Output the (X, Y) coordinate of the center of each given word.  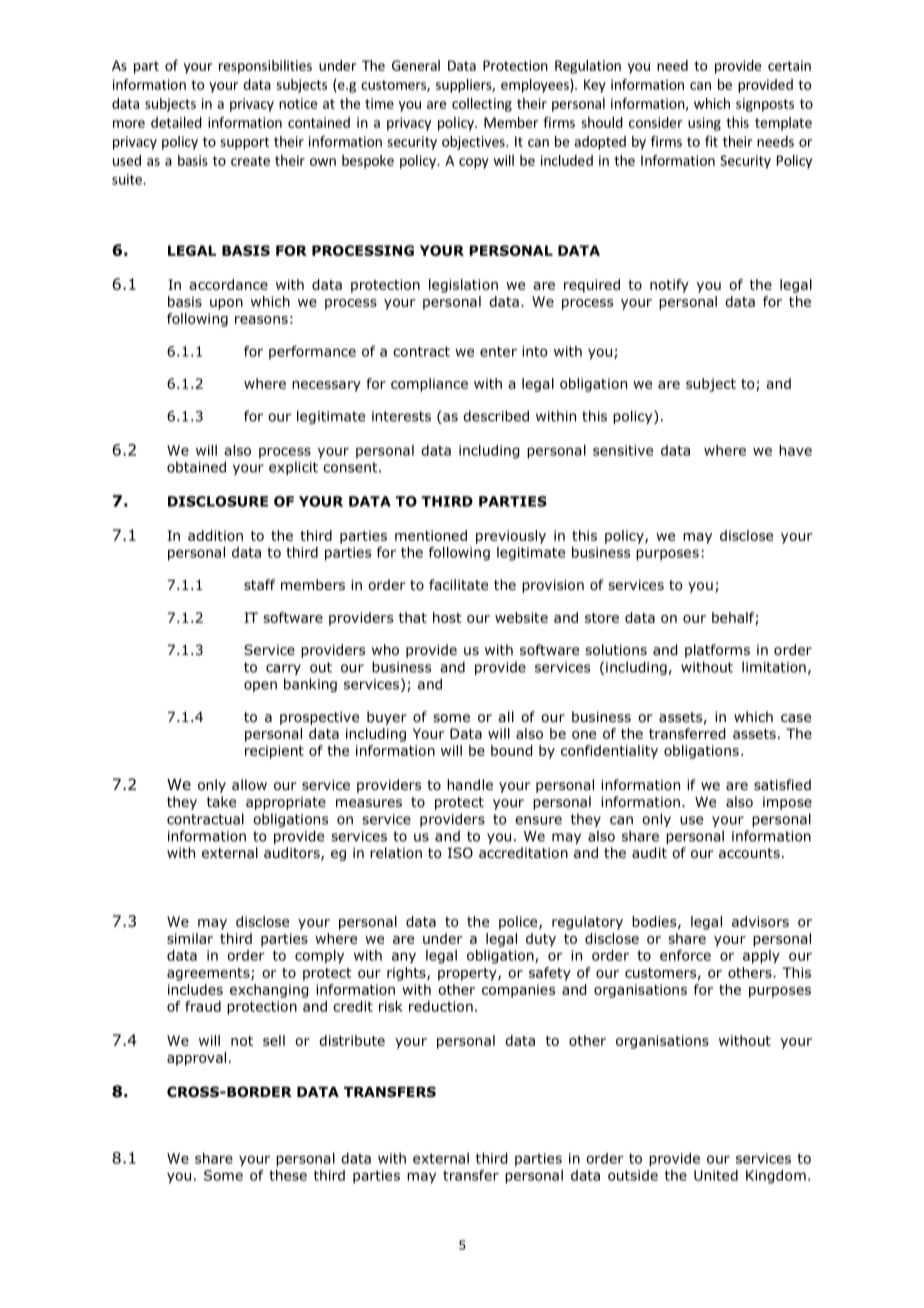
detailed (176, 122)
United (716, 1175)
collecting (482, 105)
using (704, 124)
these (288, 1175)
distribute (352, 1040)
